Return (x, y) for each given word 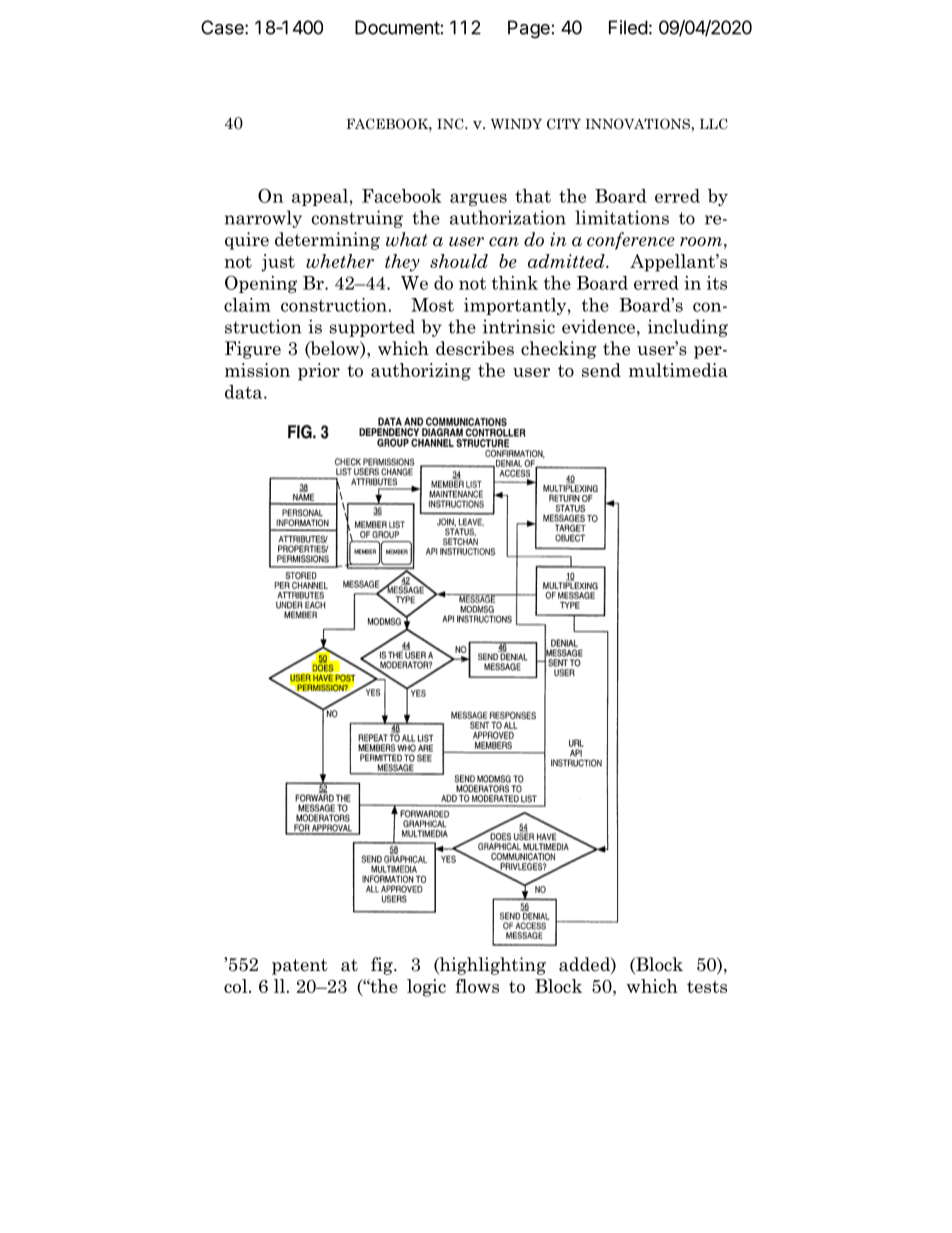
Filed (628, 27)
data (245, 392)
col (237, 986)
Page (529, 29)
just (278, 263)
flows (477, 986)
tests (707, 987)
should (459, 261)
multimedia (678, 370)
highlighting (492, 966)
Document (397, 27)
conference (631, 241)
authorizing (421, 372)
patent (300, 967)
